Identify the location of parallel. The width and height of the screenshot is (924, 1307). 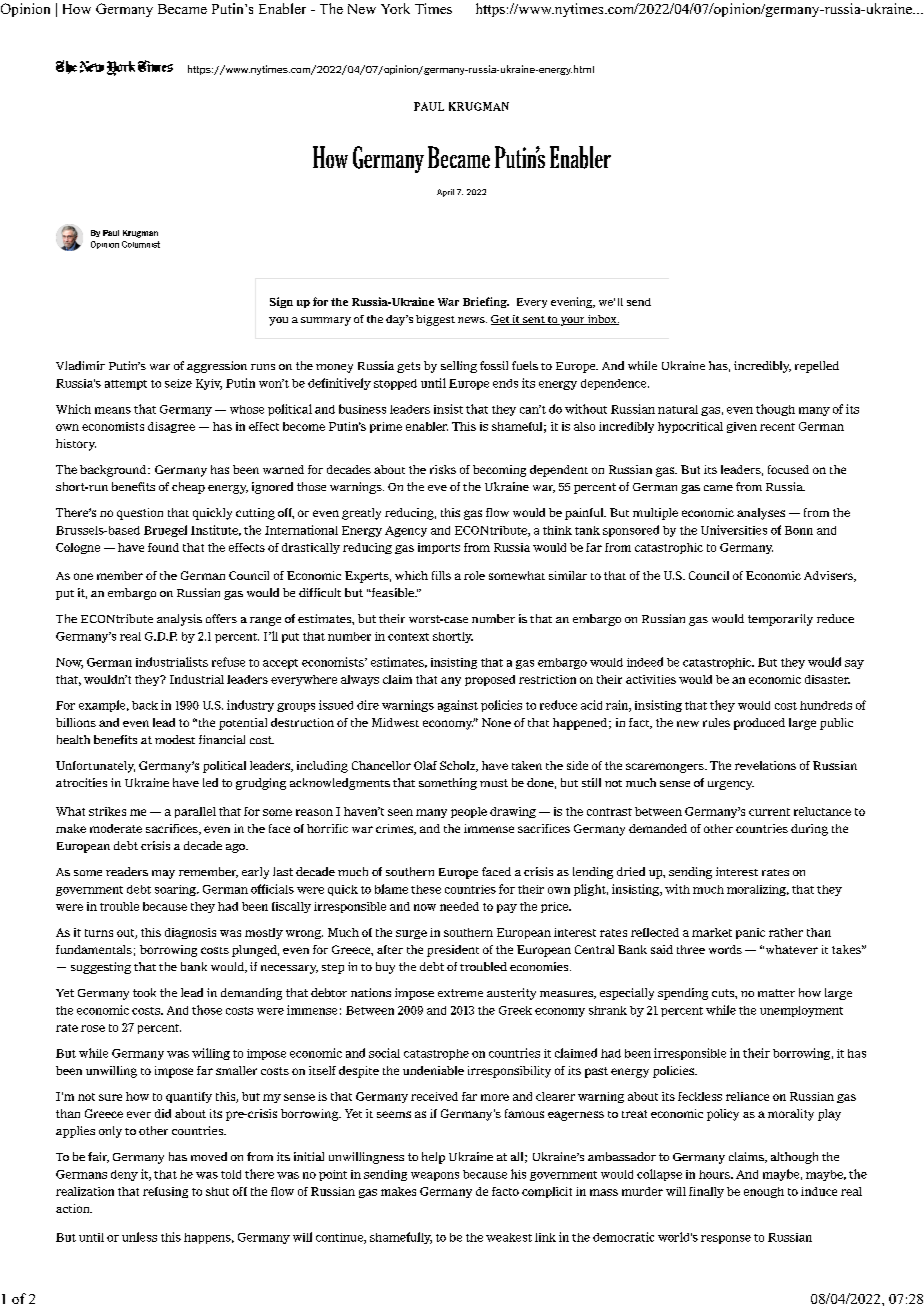
(195, 812).
